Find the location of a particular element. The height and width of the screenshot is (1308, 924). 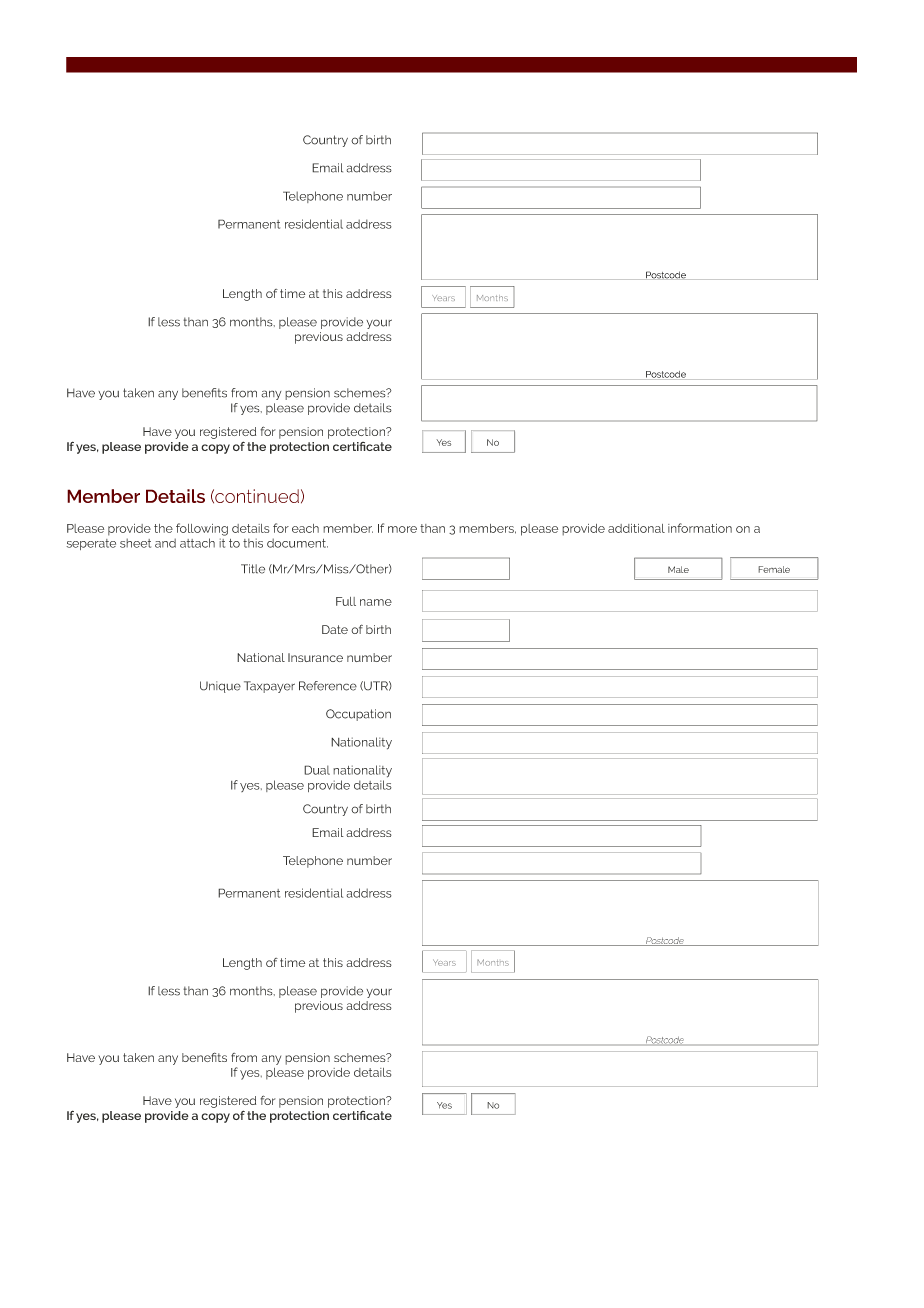

more is located at coordinates (402, 529).
